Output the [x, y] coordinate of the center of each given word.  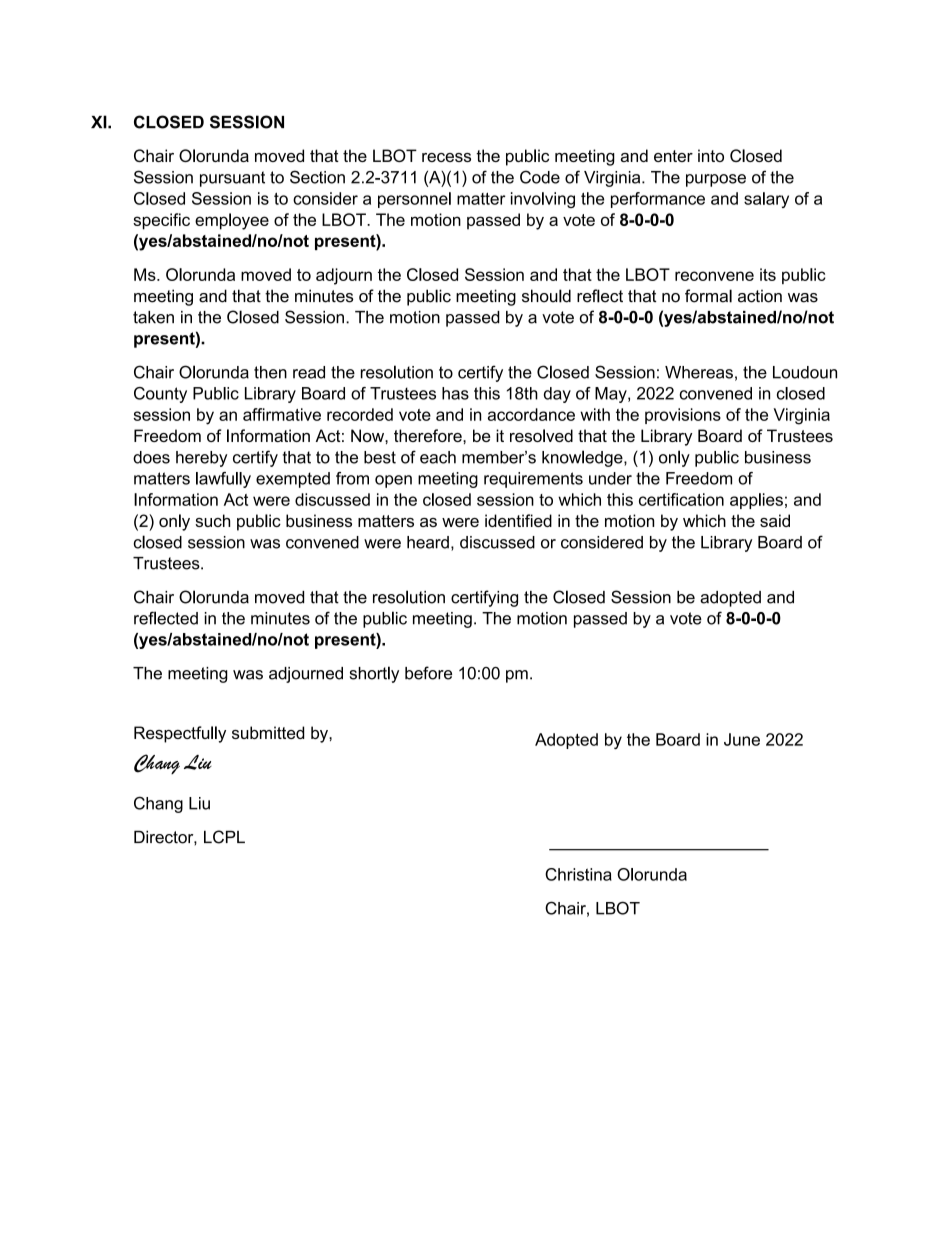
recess [446, 157]
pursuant [232, 179]
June [742, 739]
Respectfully [180, 734]
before [428, 673]
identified [518, 520]
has [455, 393]
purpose [716, 180]
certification [681, 499]
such [212, 520]
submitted [268, 732]
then [270, 372]
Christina [578, 874]
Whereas [699, 372]
